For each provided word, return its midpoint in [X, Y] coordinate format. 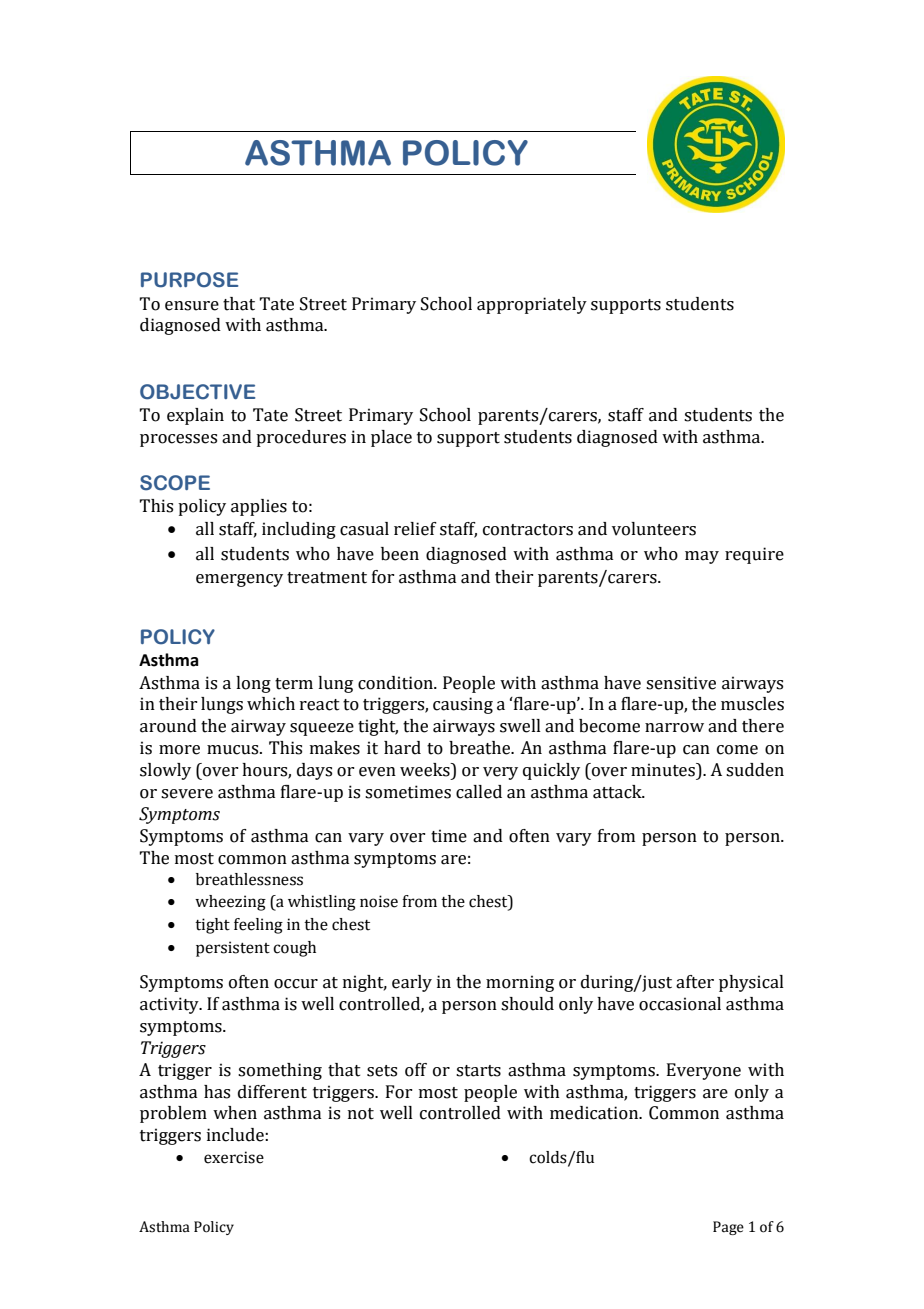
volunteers [654, 529]
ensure [192, 306]
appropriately [532, 305]
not [361, 1114]
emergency [239, 580]
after [695, 982]
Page [728, 1228]
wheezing [230, 903]
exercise [234, 1157]
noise [379, 901]
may [702, 557]
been [400, 554]
